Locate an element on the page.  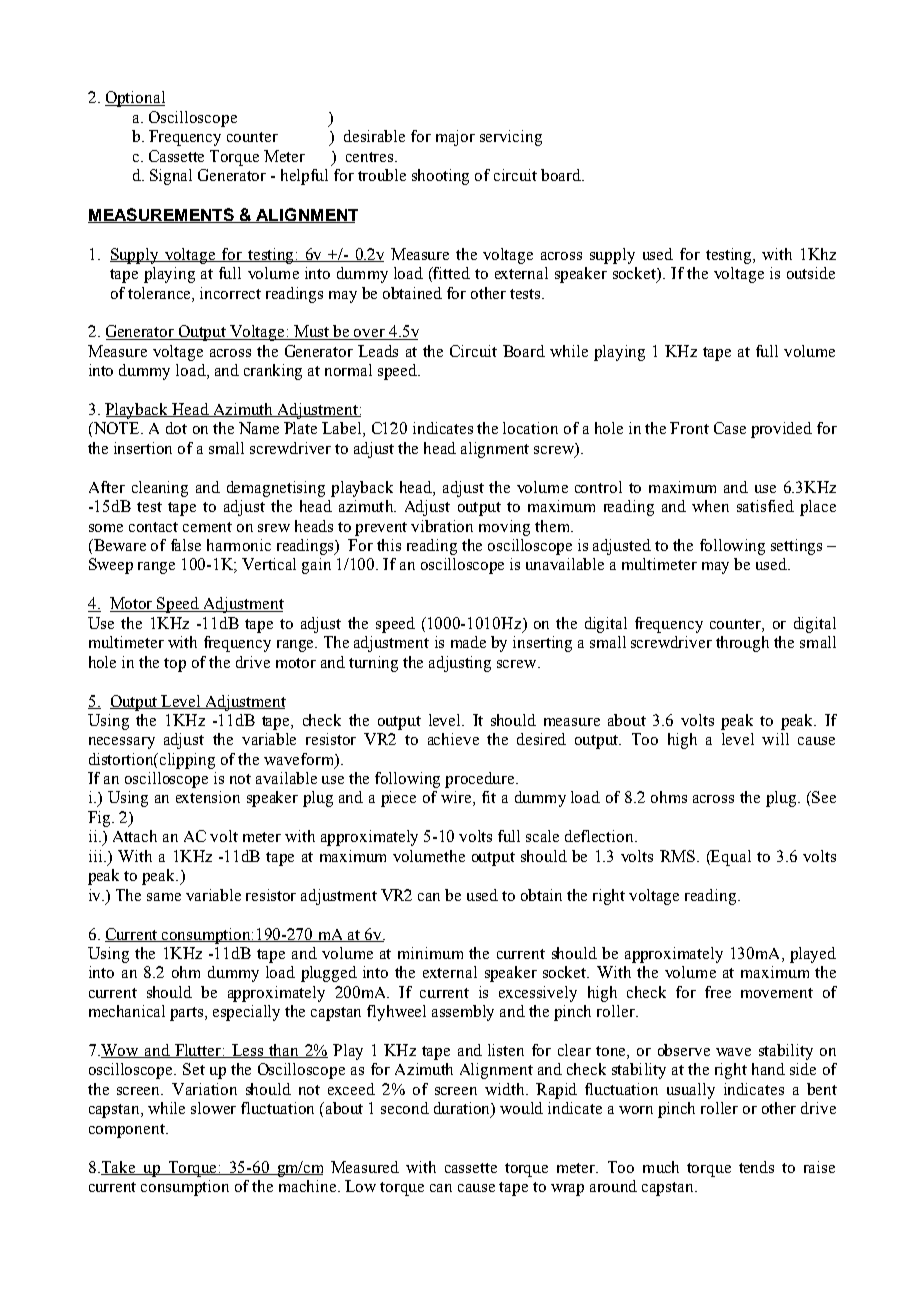
major is located at coordinates (455, 138).
